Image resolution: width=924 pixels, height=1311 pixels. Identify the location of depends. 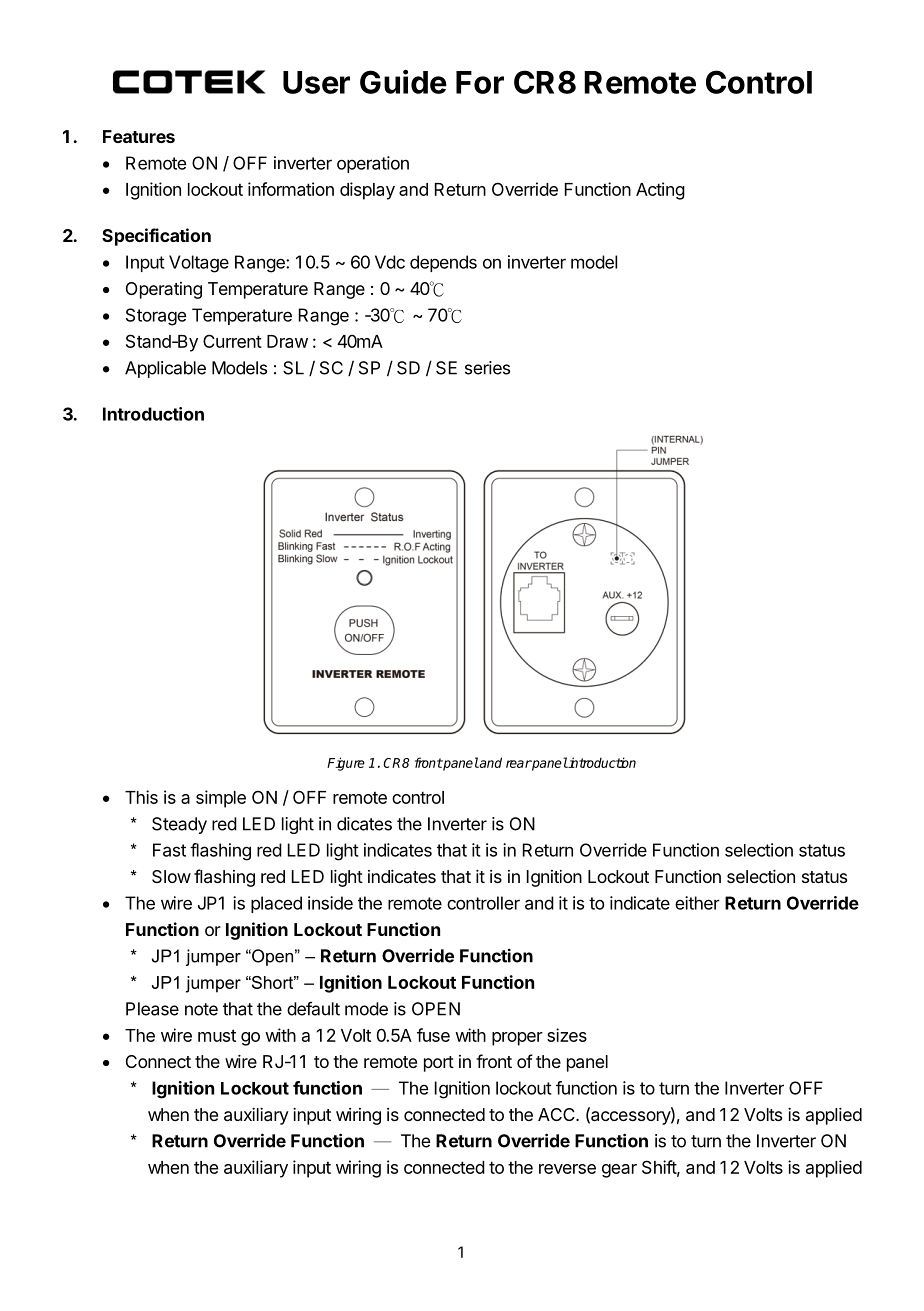
(443, 263).
